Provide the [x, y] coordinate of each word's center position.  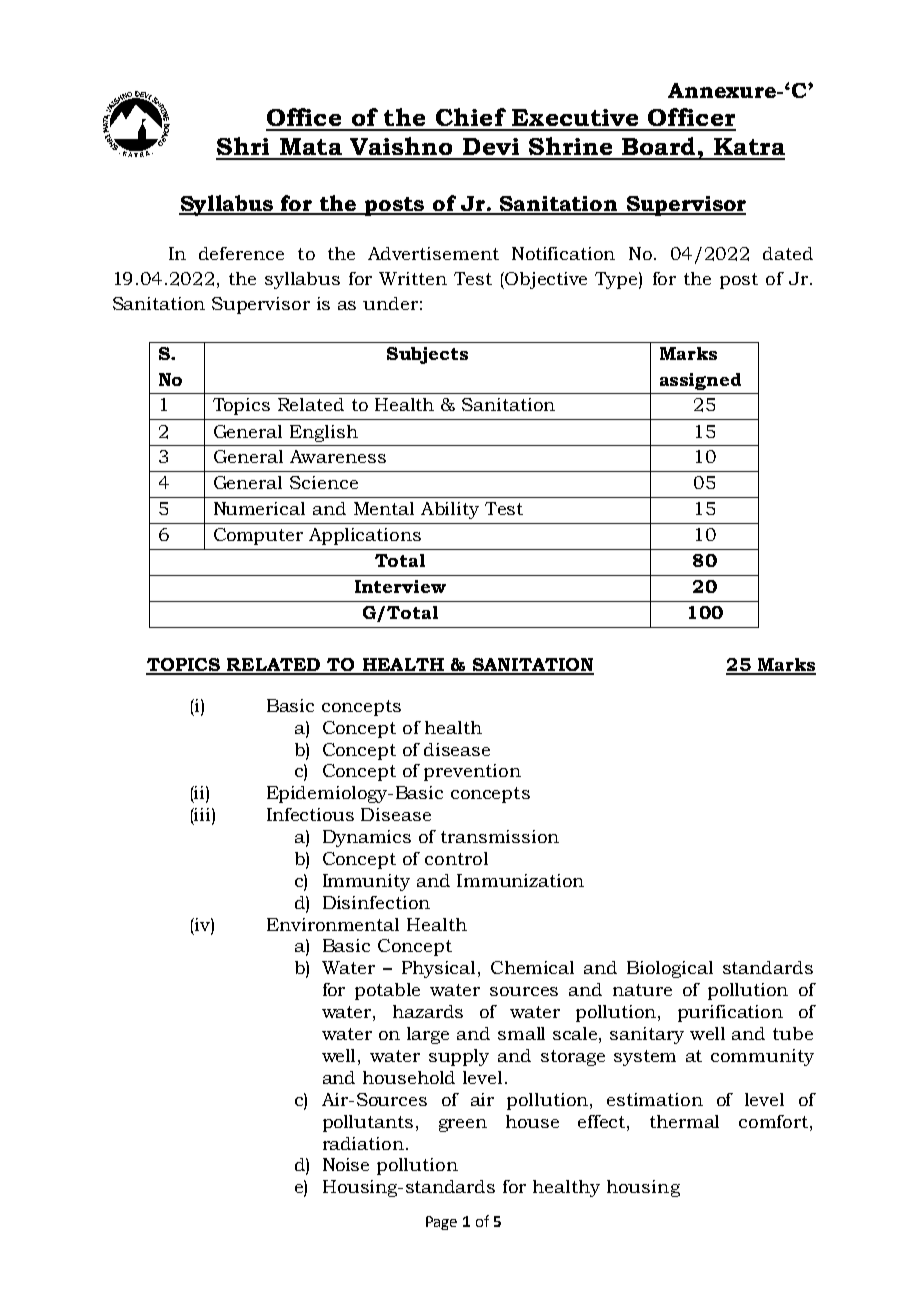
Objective [546, 280]
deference [241, 253]
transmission [500, 836]
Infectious [310, 814]
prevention [472, 772]
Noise [346, 1164]
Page [441, 1223]
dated [788, 253]
